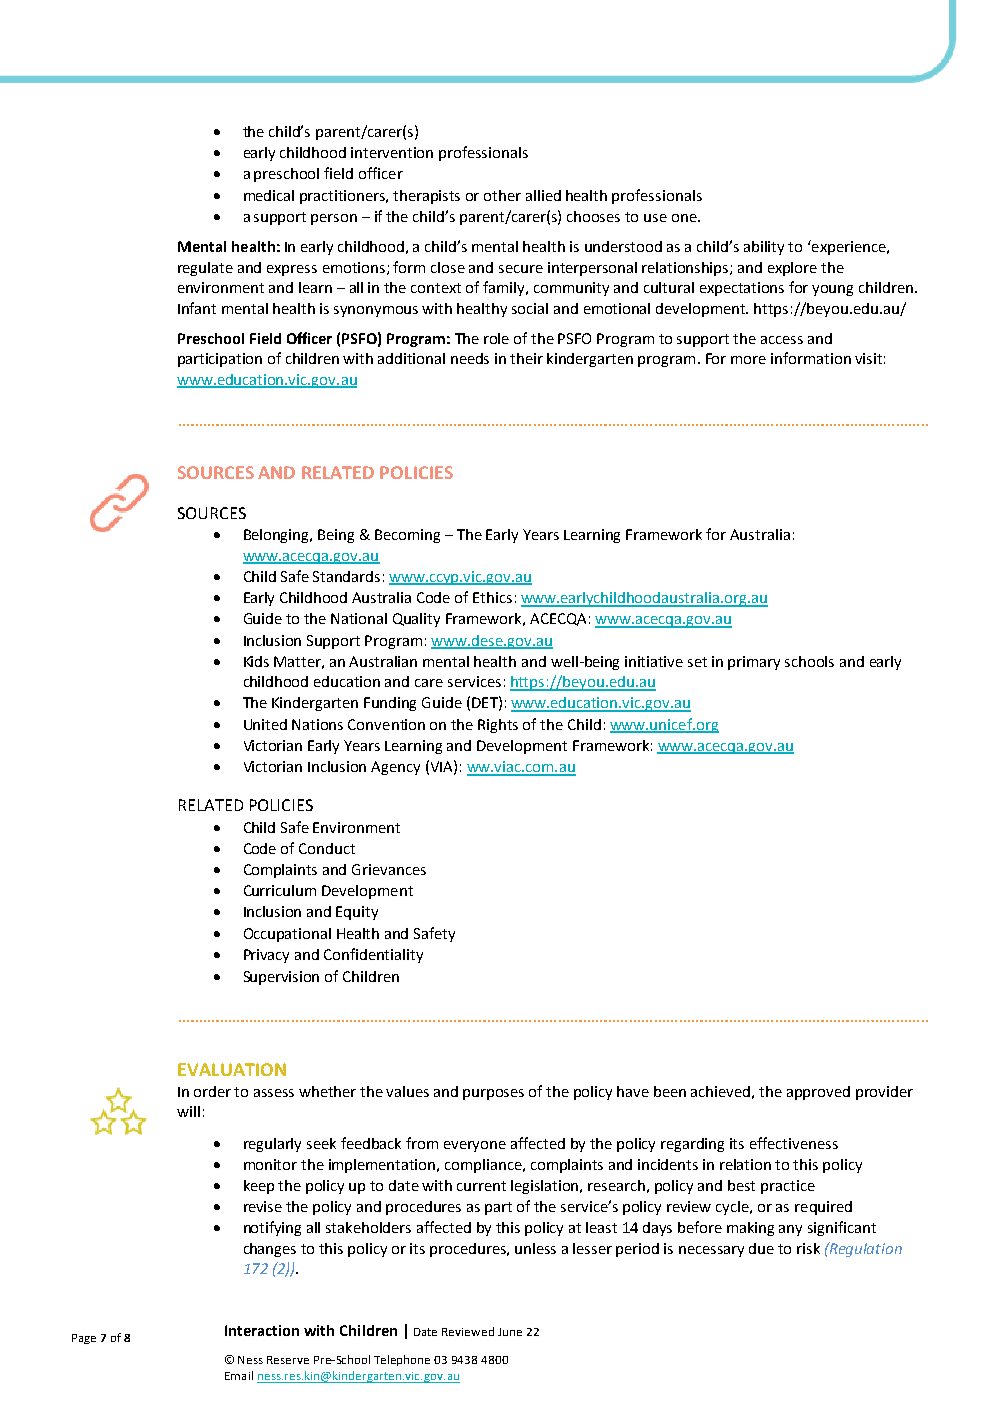 The width and height of the document is (993, 1405). I want to click on United, so click(265, 724).
